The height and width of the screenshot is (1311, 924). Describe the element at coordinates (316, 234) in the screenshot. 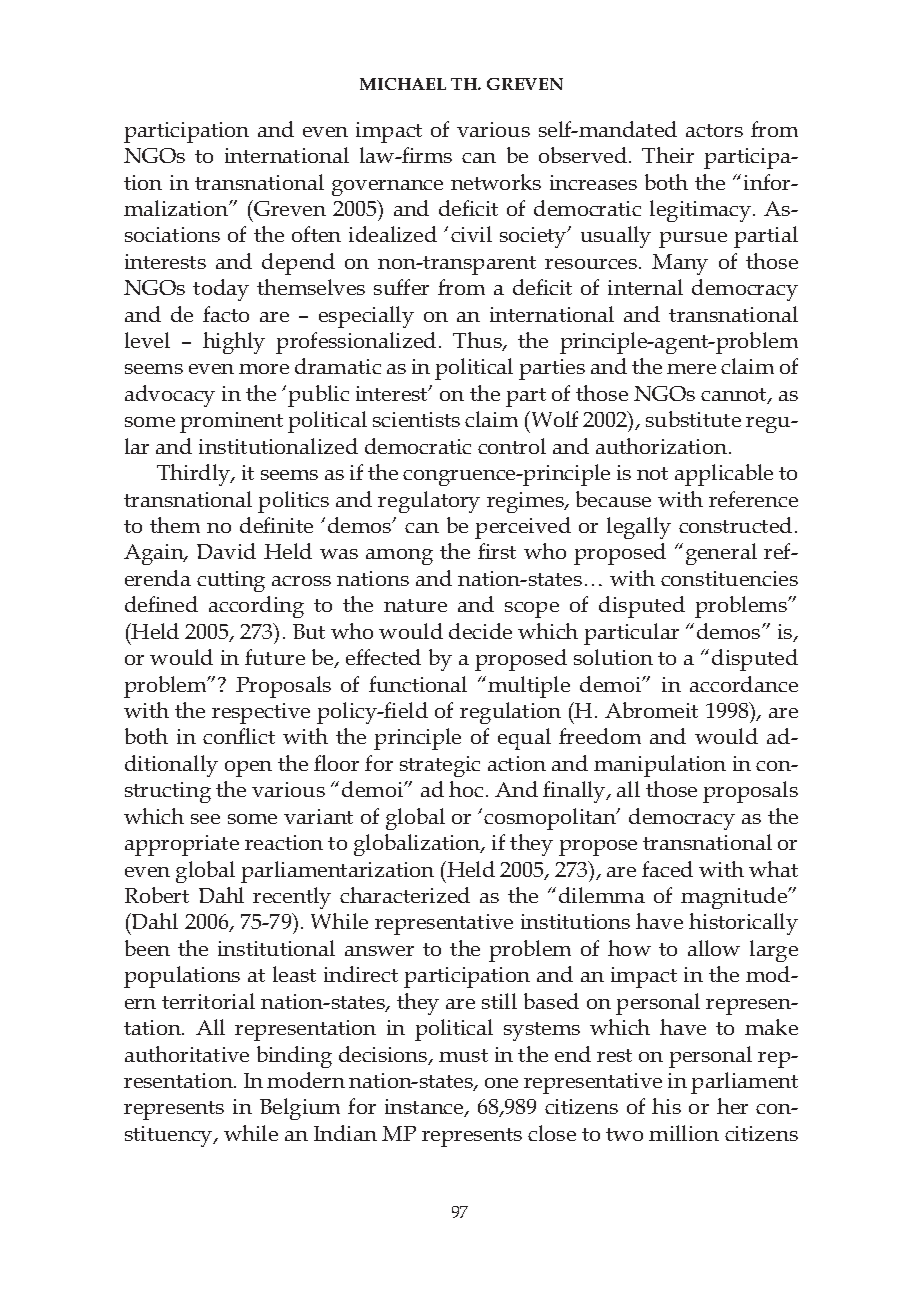

I see `often` at that location.
